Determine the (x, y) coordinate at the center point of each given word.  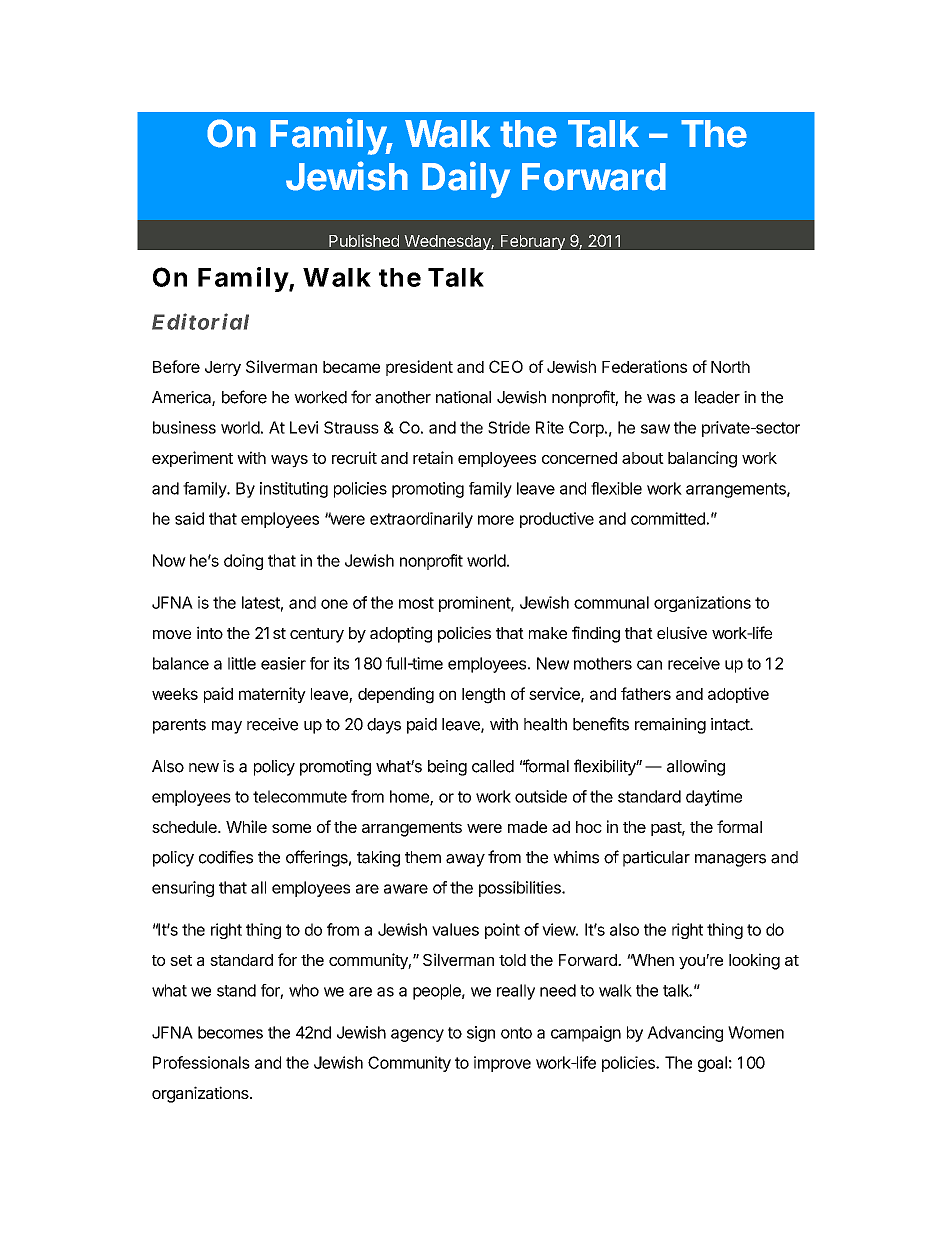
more (496, 520)
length (483, 696)
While (246, 826)
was (661, 399)
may (227, 727)
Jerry (223, 368)
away (465, 860)
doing (243, 562)
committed (668, 518)
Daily (466, 179)
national (463, 397)
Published (364, 240)
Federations (644, 366)
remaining (670, 726)
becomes (230, 1032)
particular (656, 859)
